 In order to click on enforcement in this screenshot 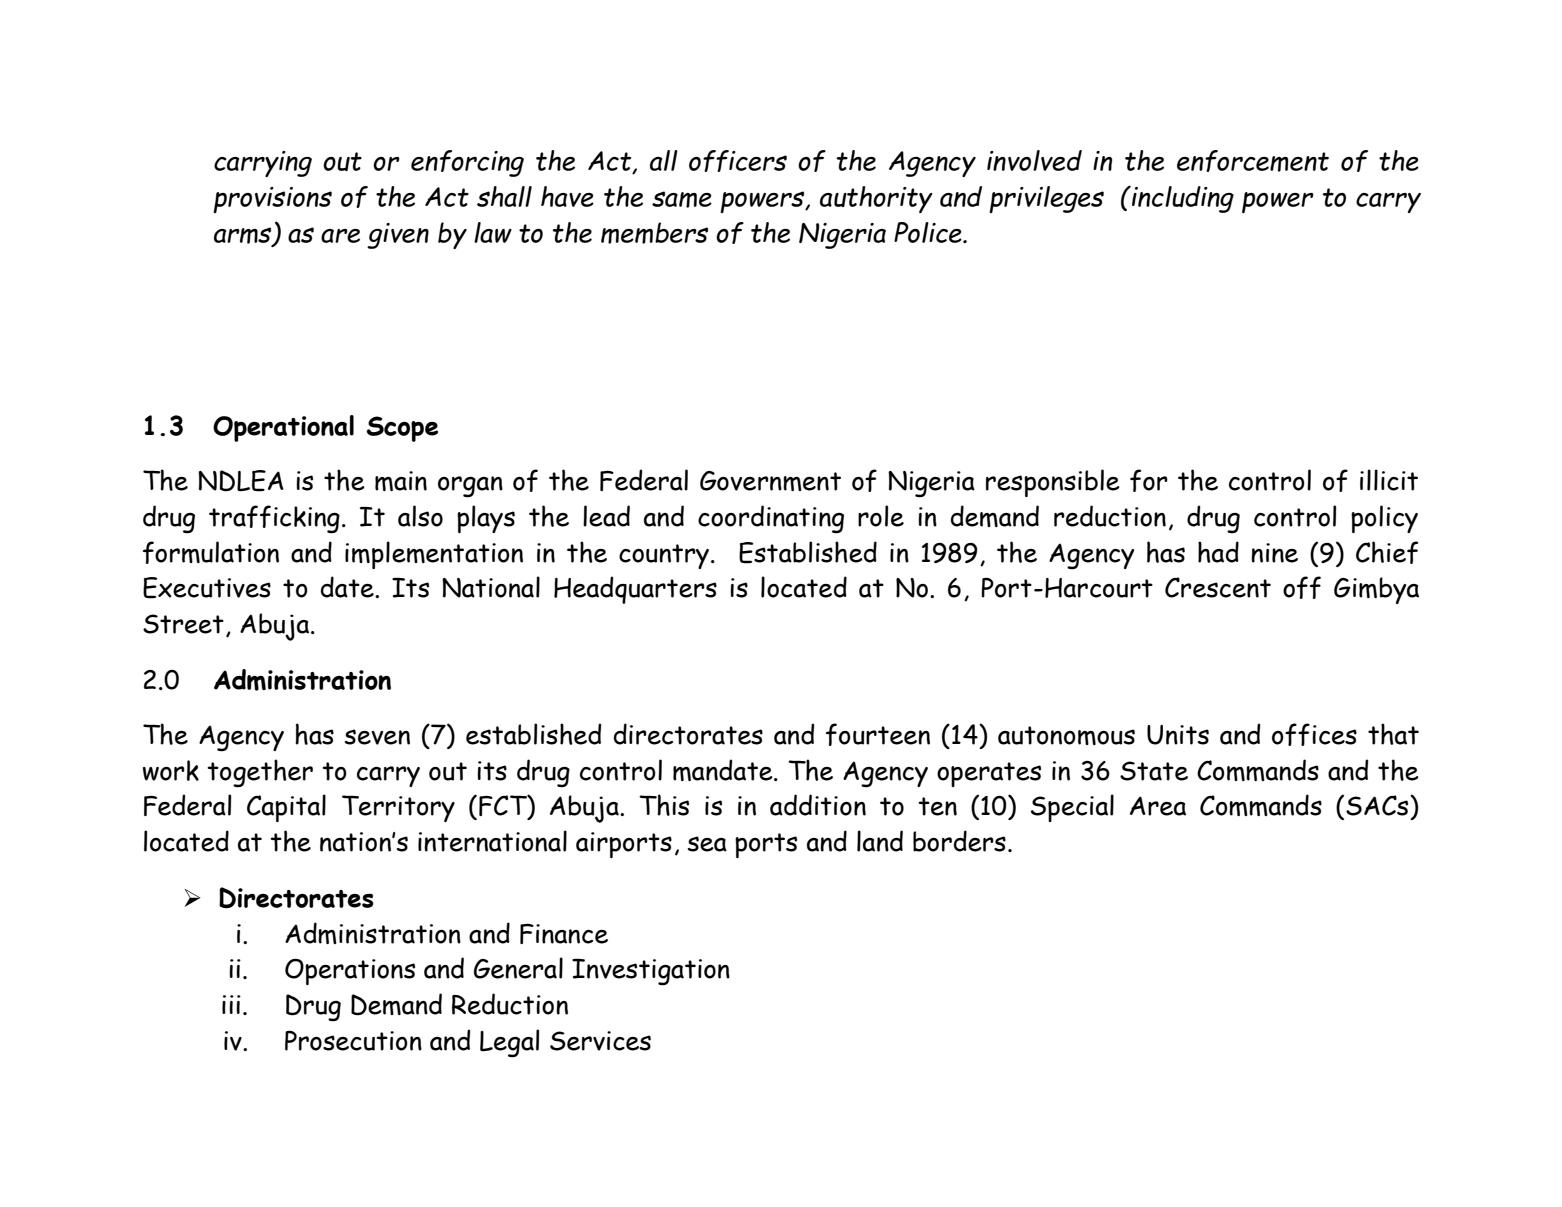, I will do `click(1253, 161)`.
